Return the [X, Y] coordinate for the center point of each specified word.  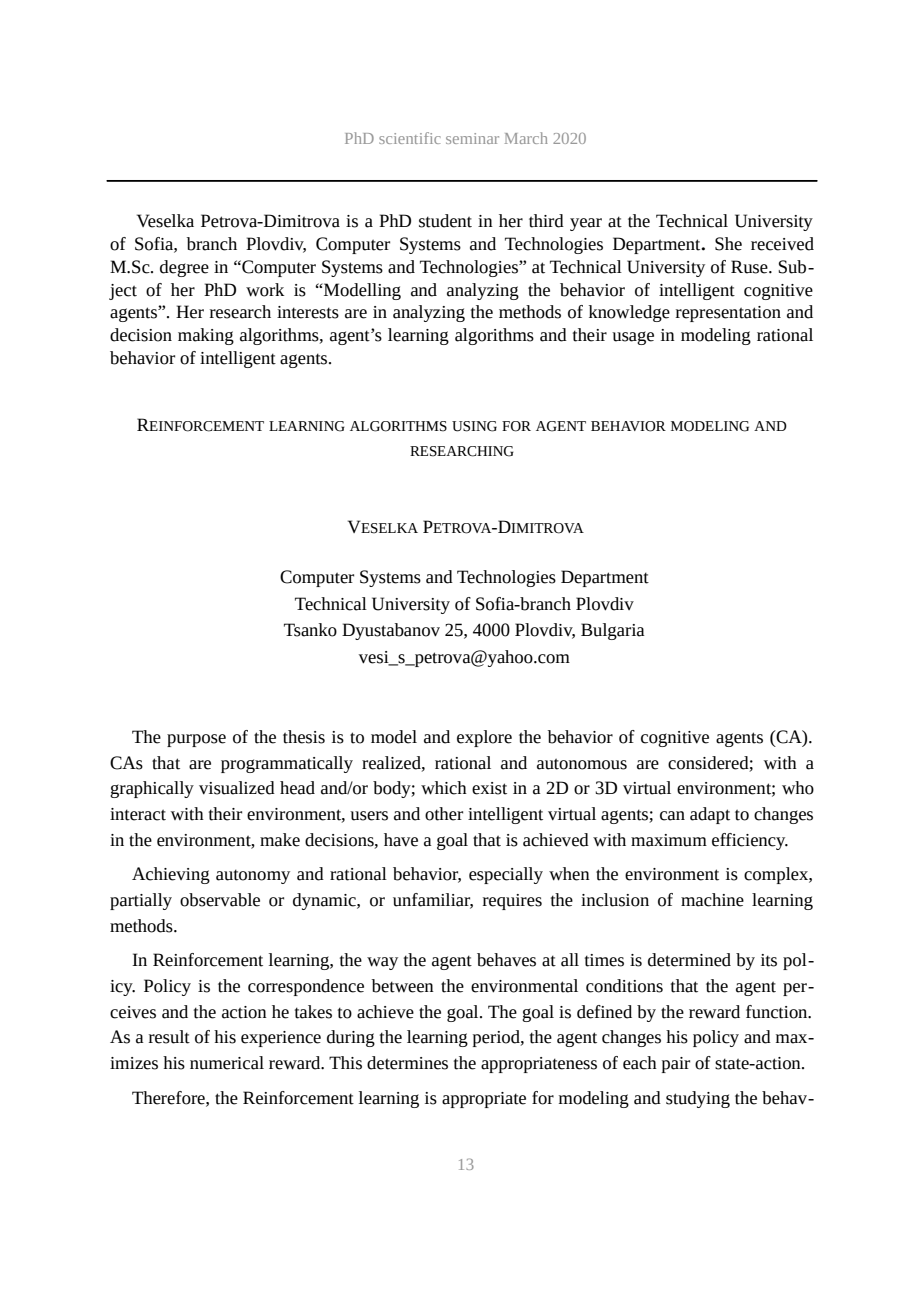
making [206, 336]
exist [489, 788]
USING [474, 426]
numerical [227, 1063]
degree [184, 268]
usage [633, 338]
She [728, 244]
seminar [472, 138]
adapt [710, 815]
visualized [237, 788]
